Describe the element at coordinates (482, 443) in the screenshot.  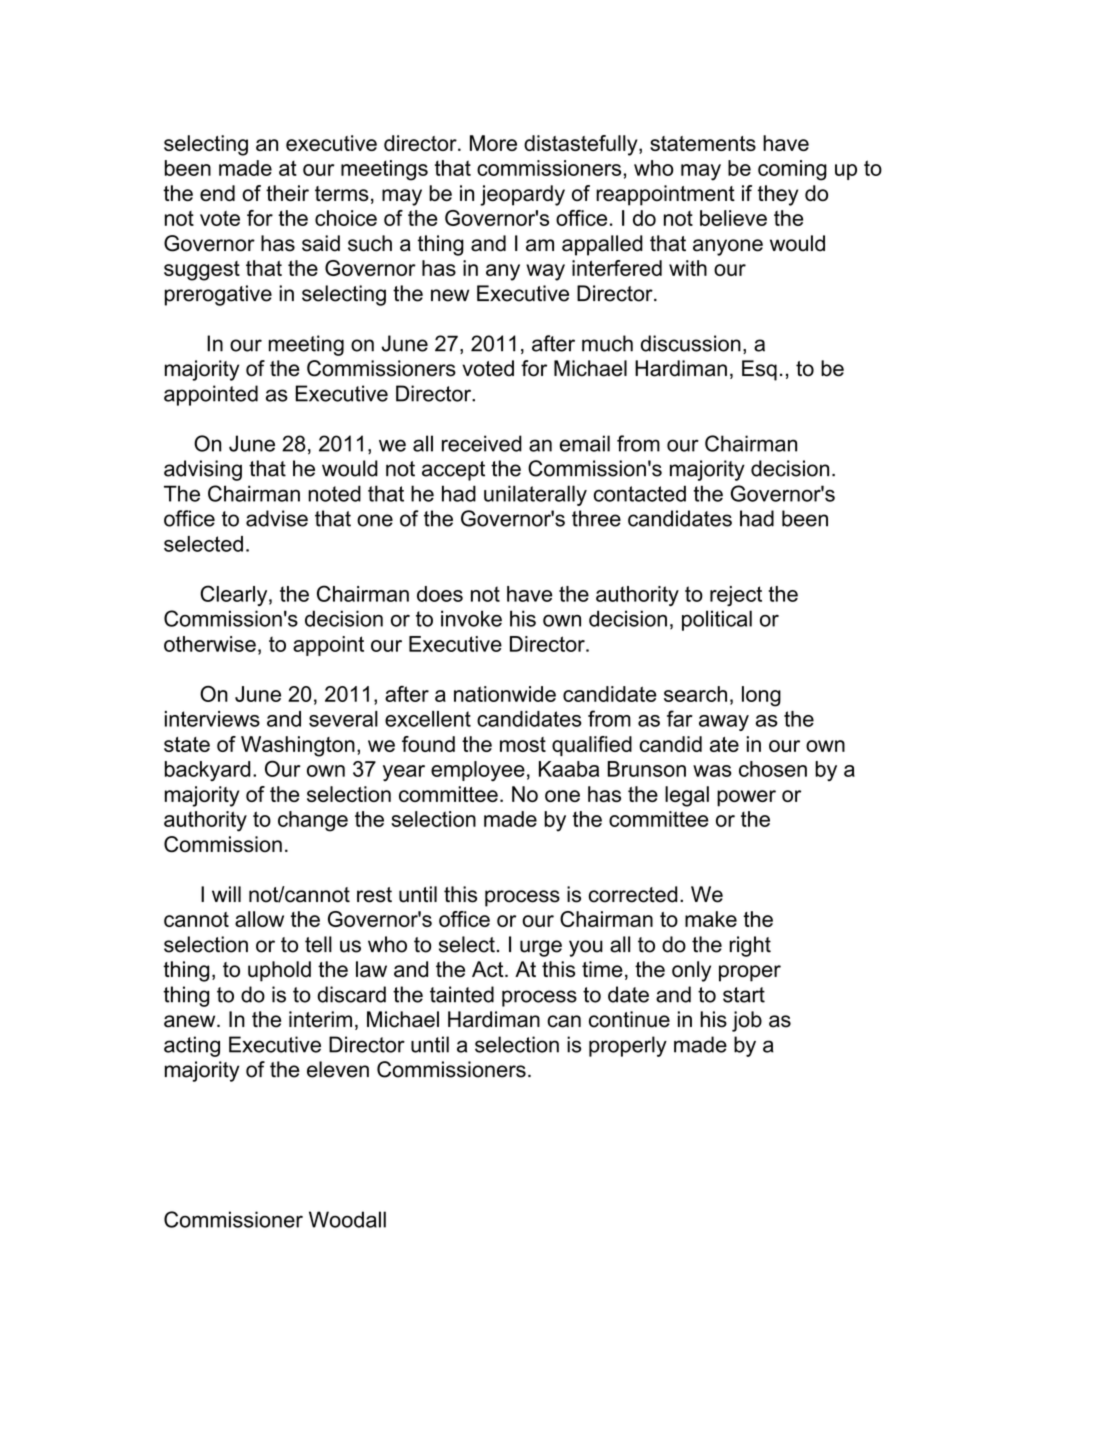
I see `received` at that location.
